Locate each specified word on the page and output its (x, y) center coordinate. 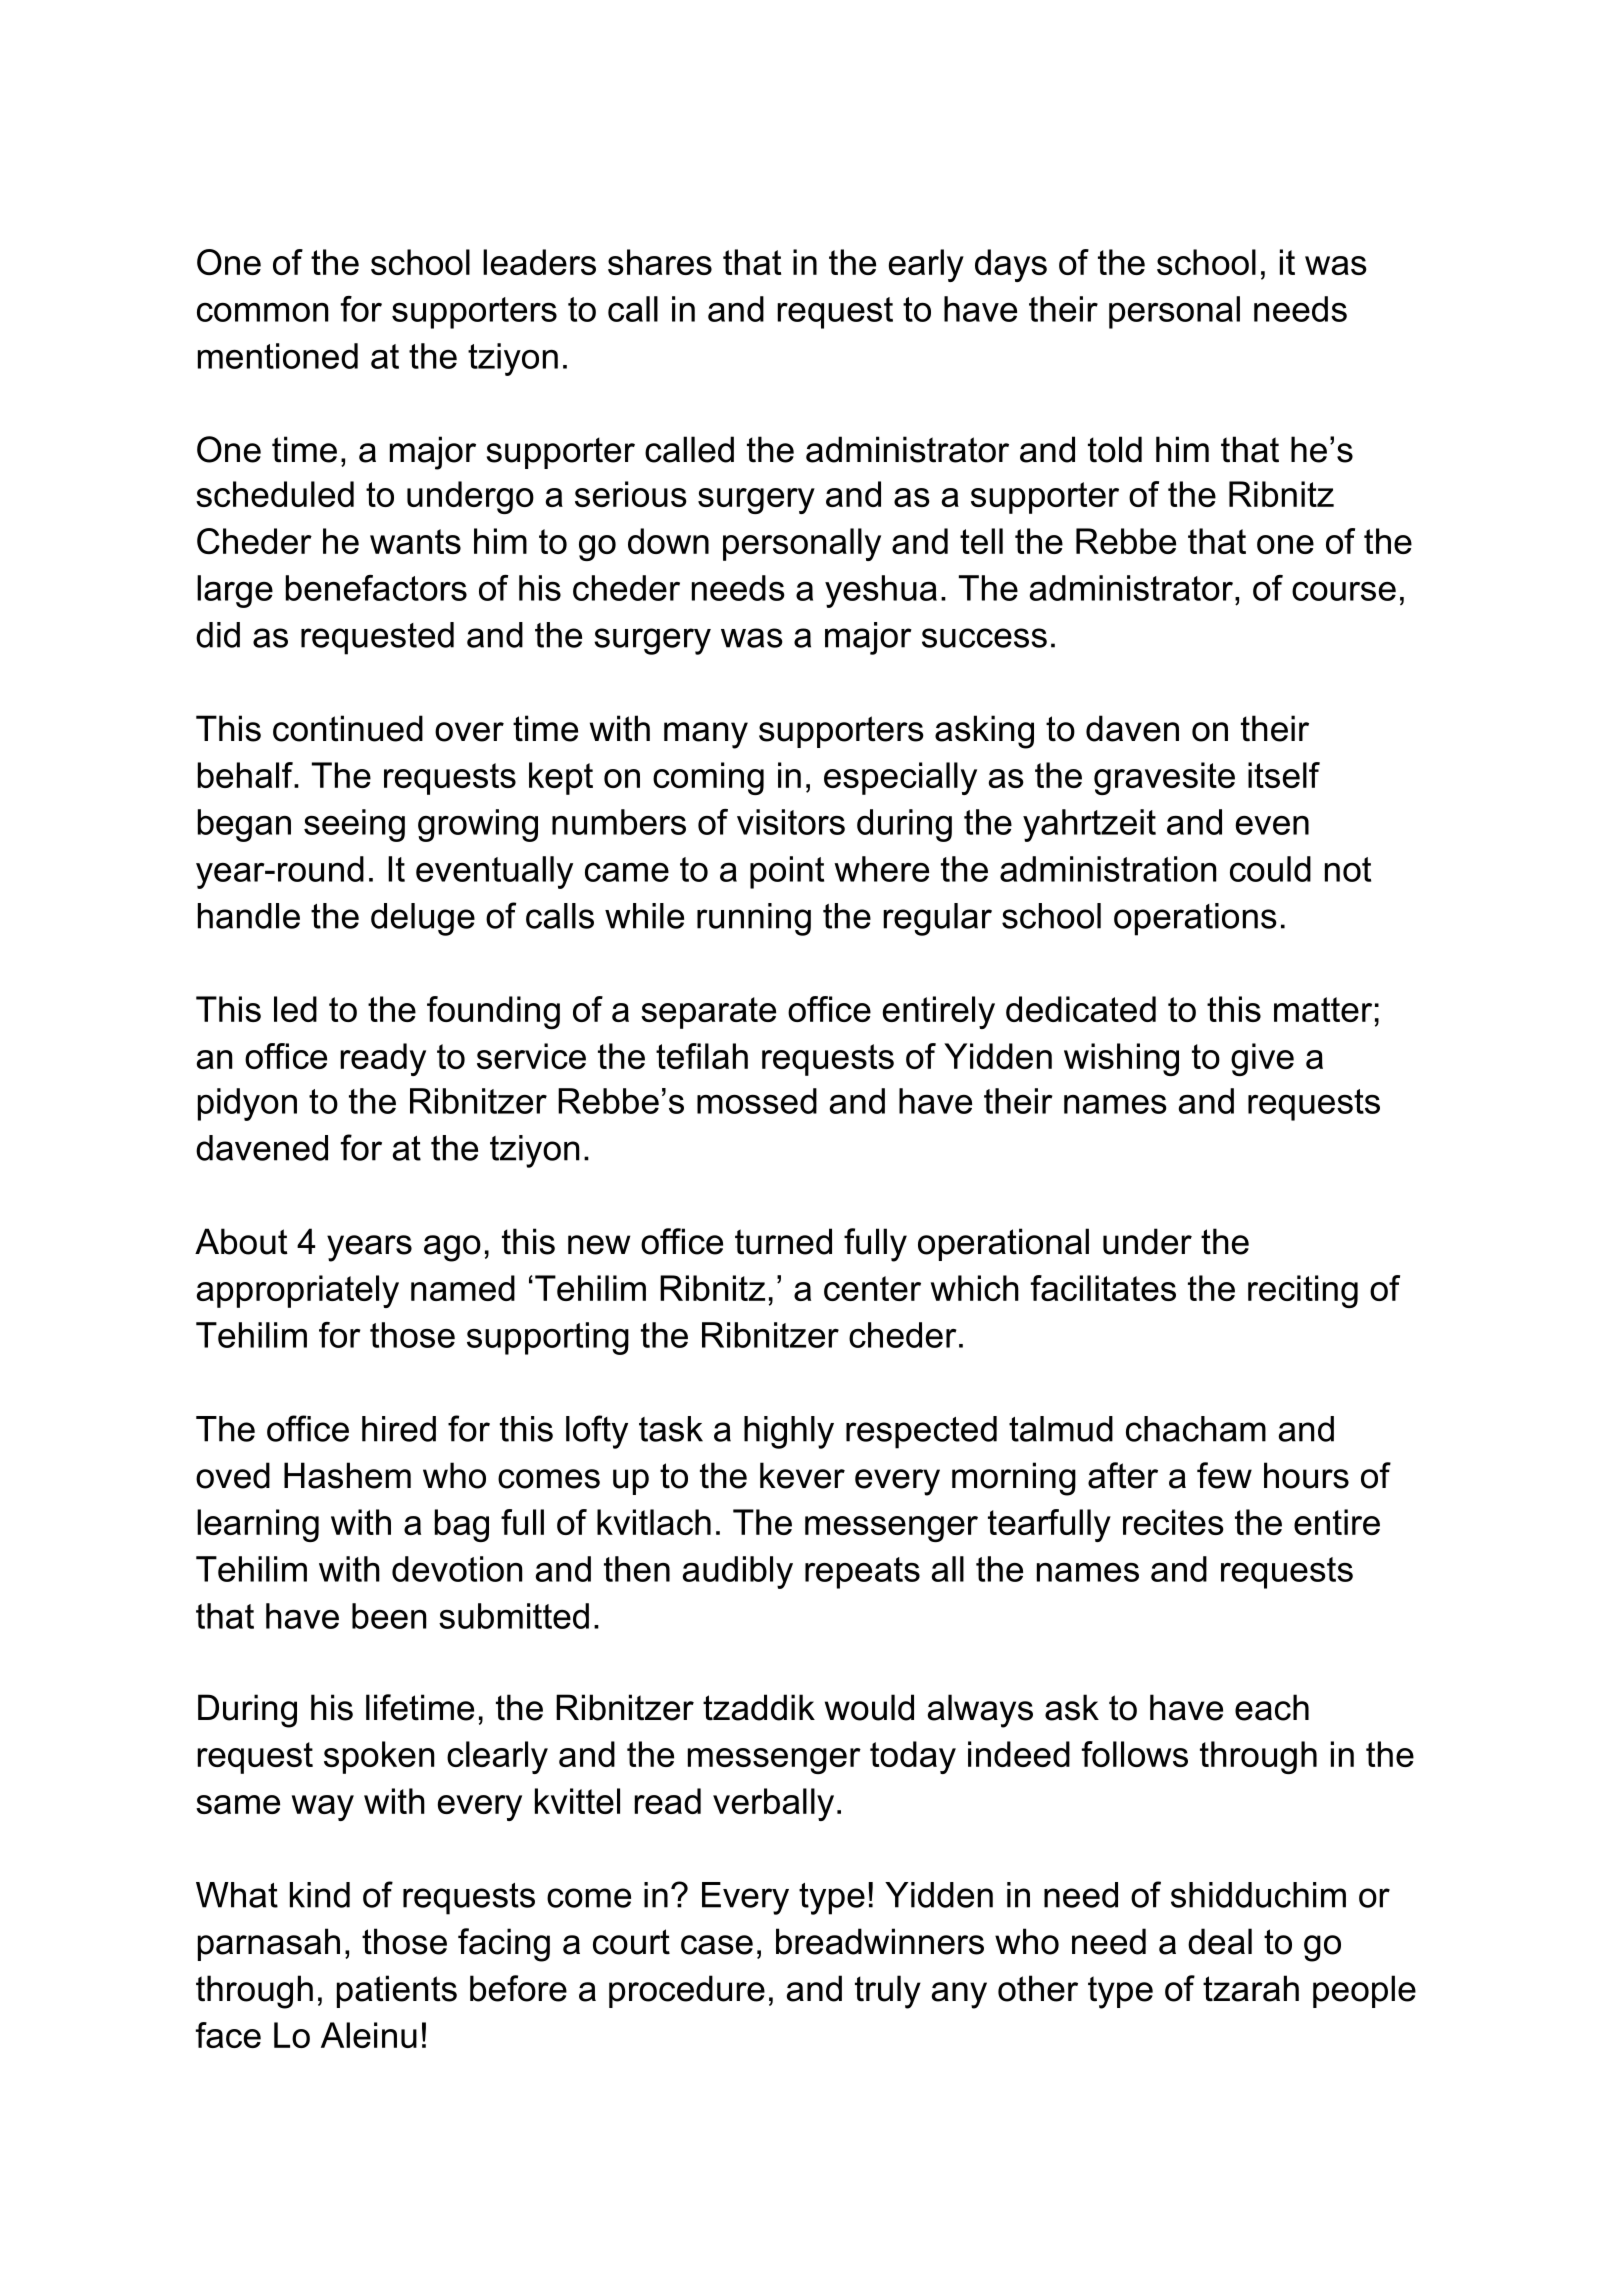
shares (660, 262)
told (1115, 449)
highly (789, 1432)
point (787, 872)
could (1270, 869)
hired (399, 1429)
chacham (1196, 1429)
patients (397, 1991)
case (717, 1945)
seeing (354, 825)
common (262, 312)
